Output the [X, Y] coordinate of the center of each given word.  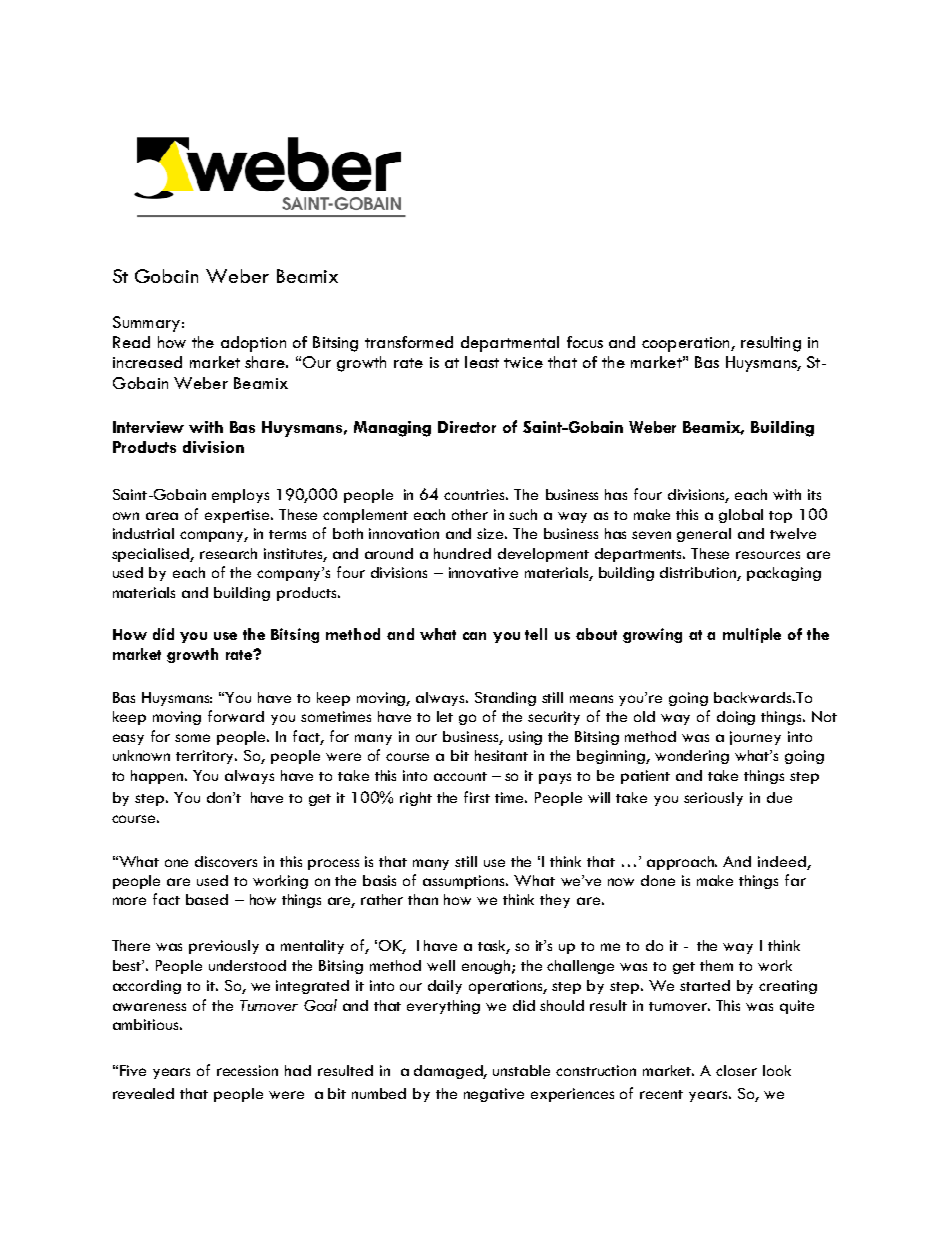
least [482, 362]
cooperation [687, 344]
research [228, 553]
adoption [253, 344]
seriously [713, 799]
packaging [784, 574]
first [477, 797]
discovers [226, 861]
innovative [483, 572]
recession [247, 1070]
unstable [521, 1070]
